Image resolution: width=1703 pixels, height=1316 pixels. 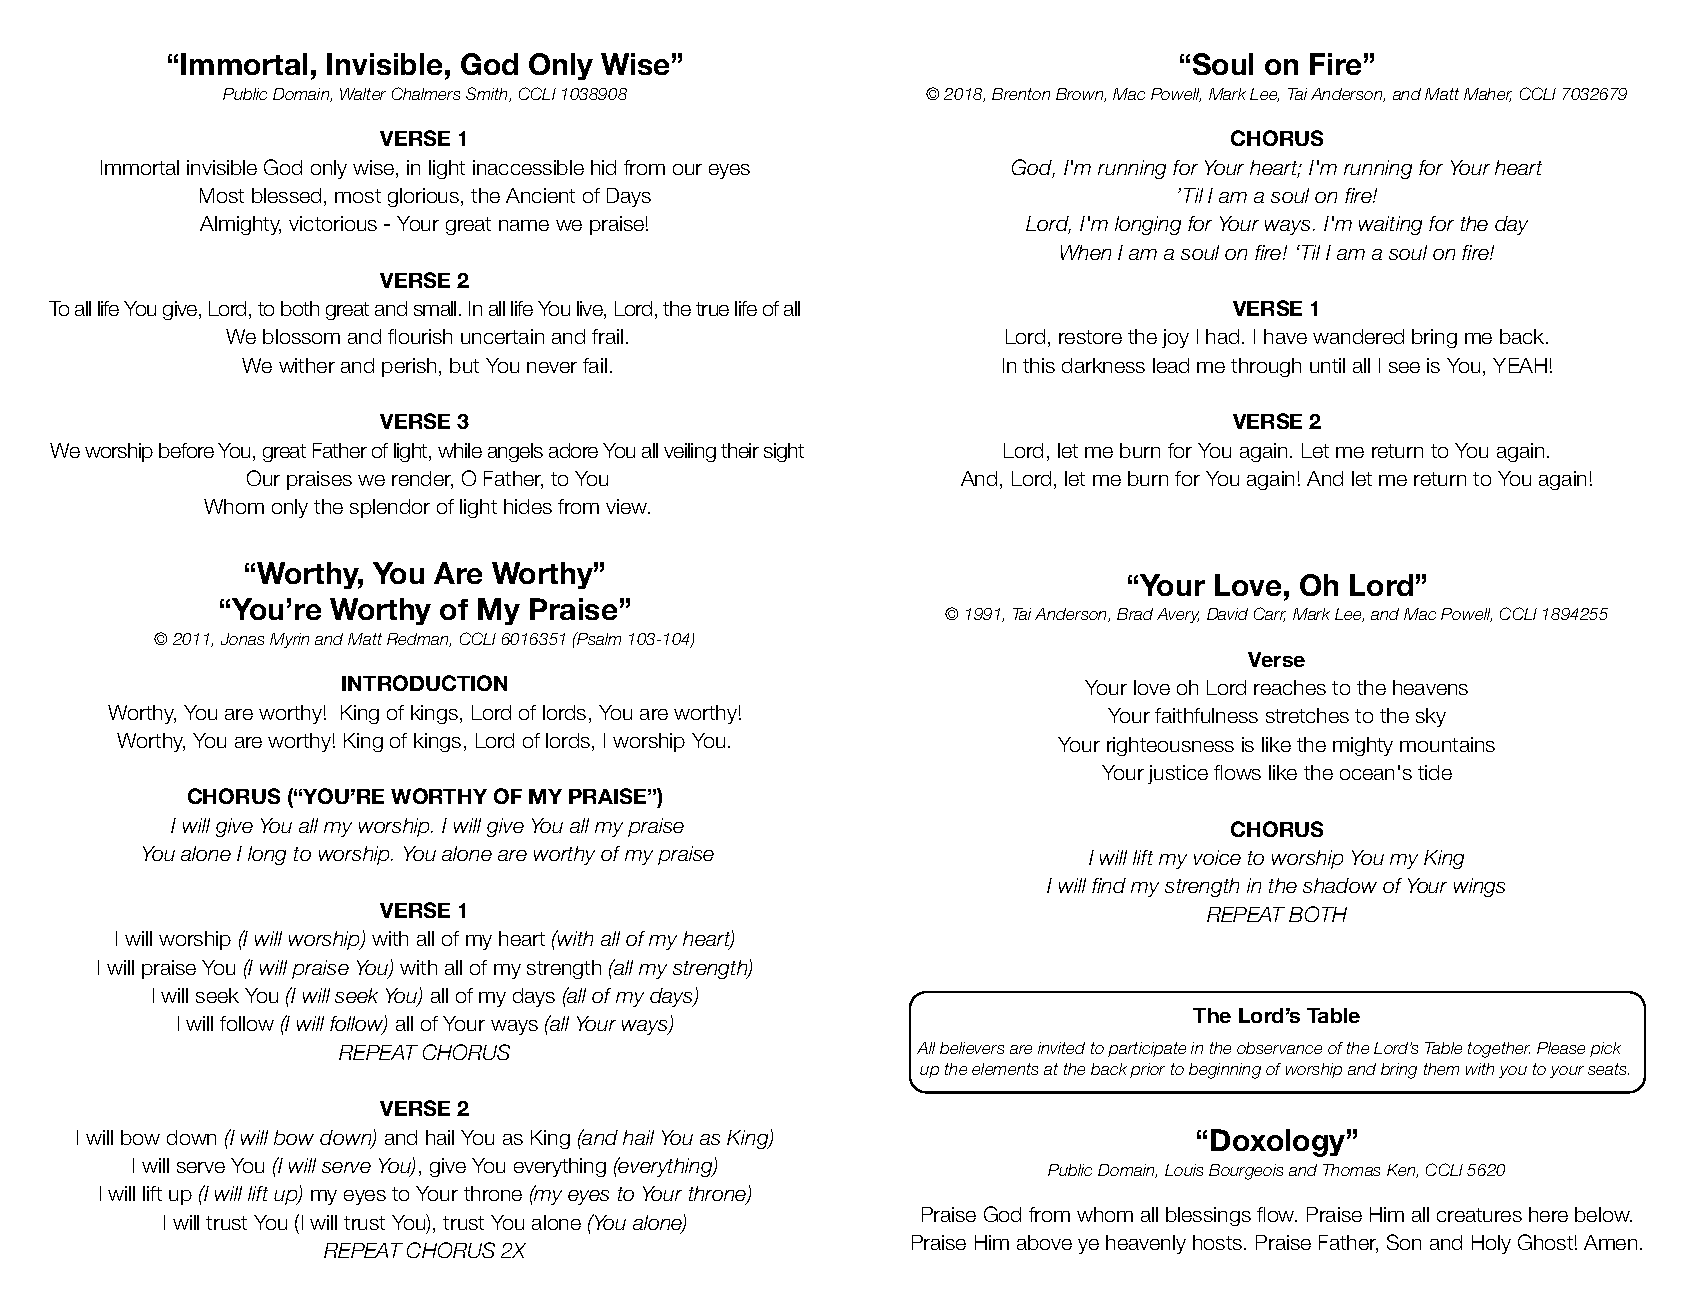 I want to click on INTRODUCTION, so click(x=424, y=683).
